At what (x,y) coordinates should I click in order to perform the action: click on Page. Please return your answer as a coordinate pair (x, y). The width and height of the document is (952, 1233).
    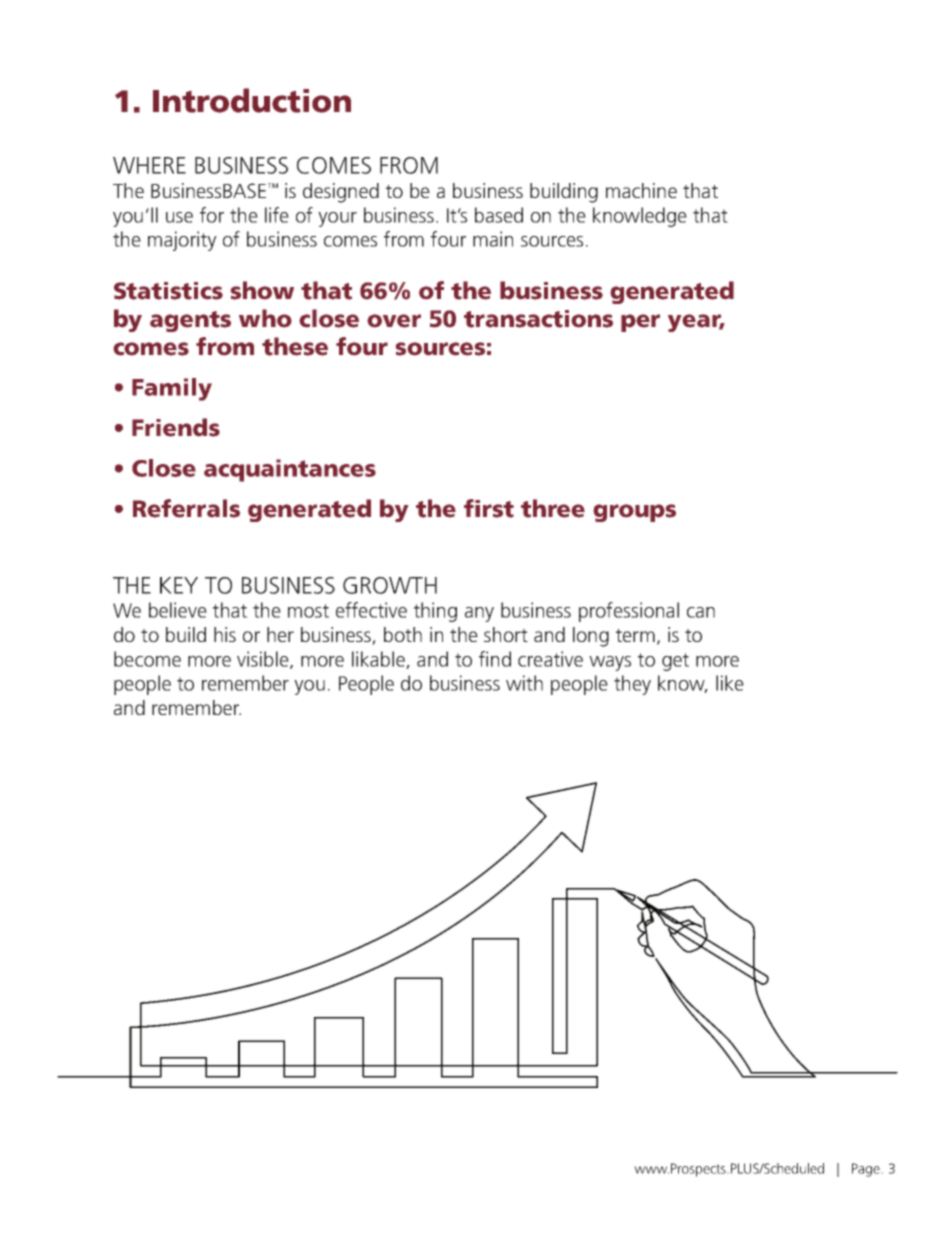
    Looking at the image, I should click on (867, 1170).
